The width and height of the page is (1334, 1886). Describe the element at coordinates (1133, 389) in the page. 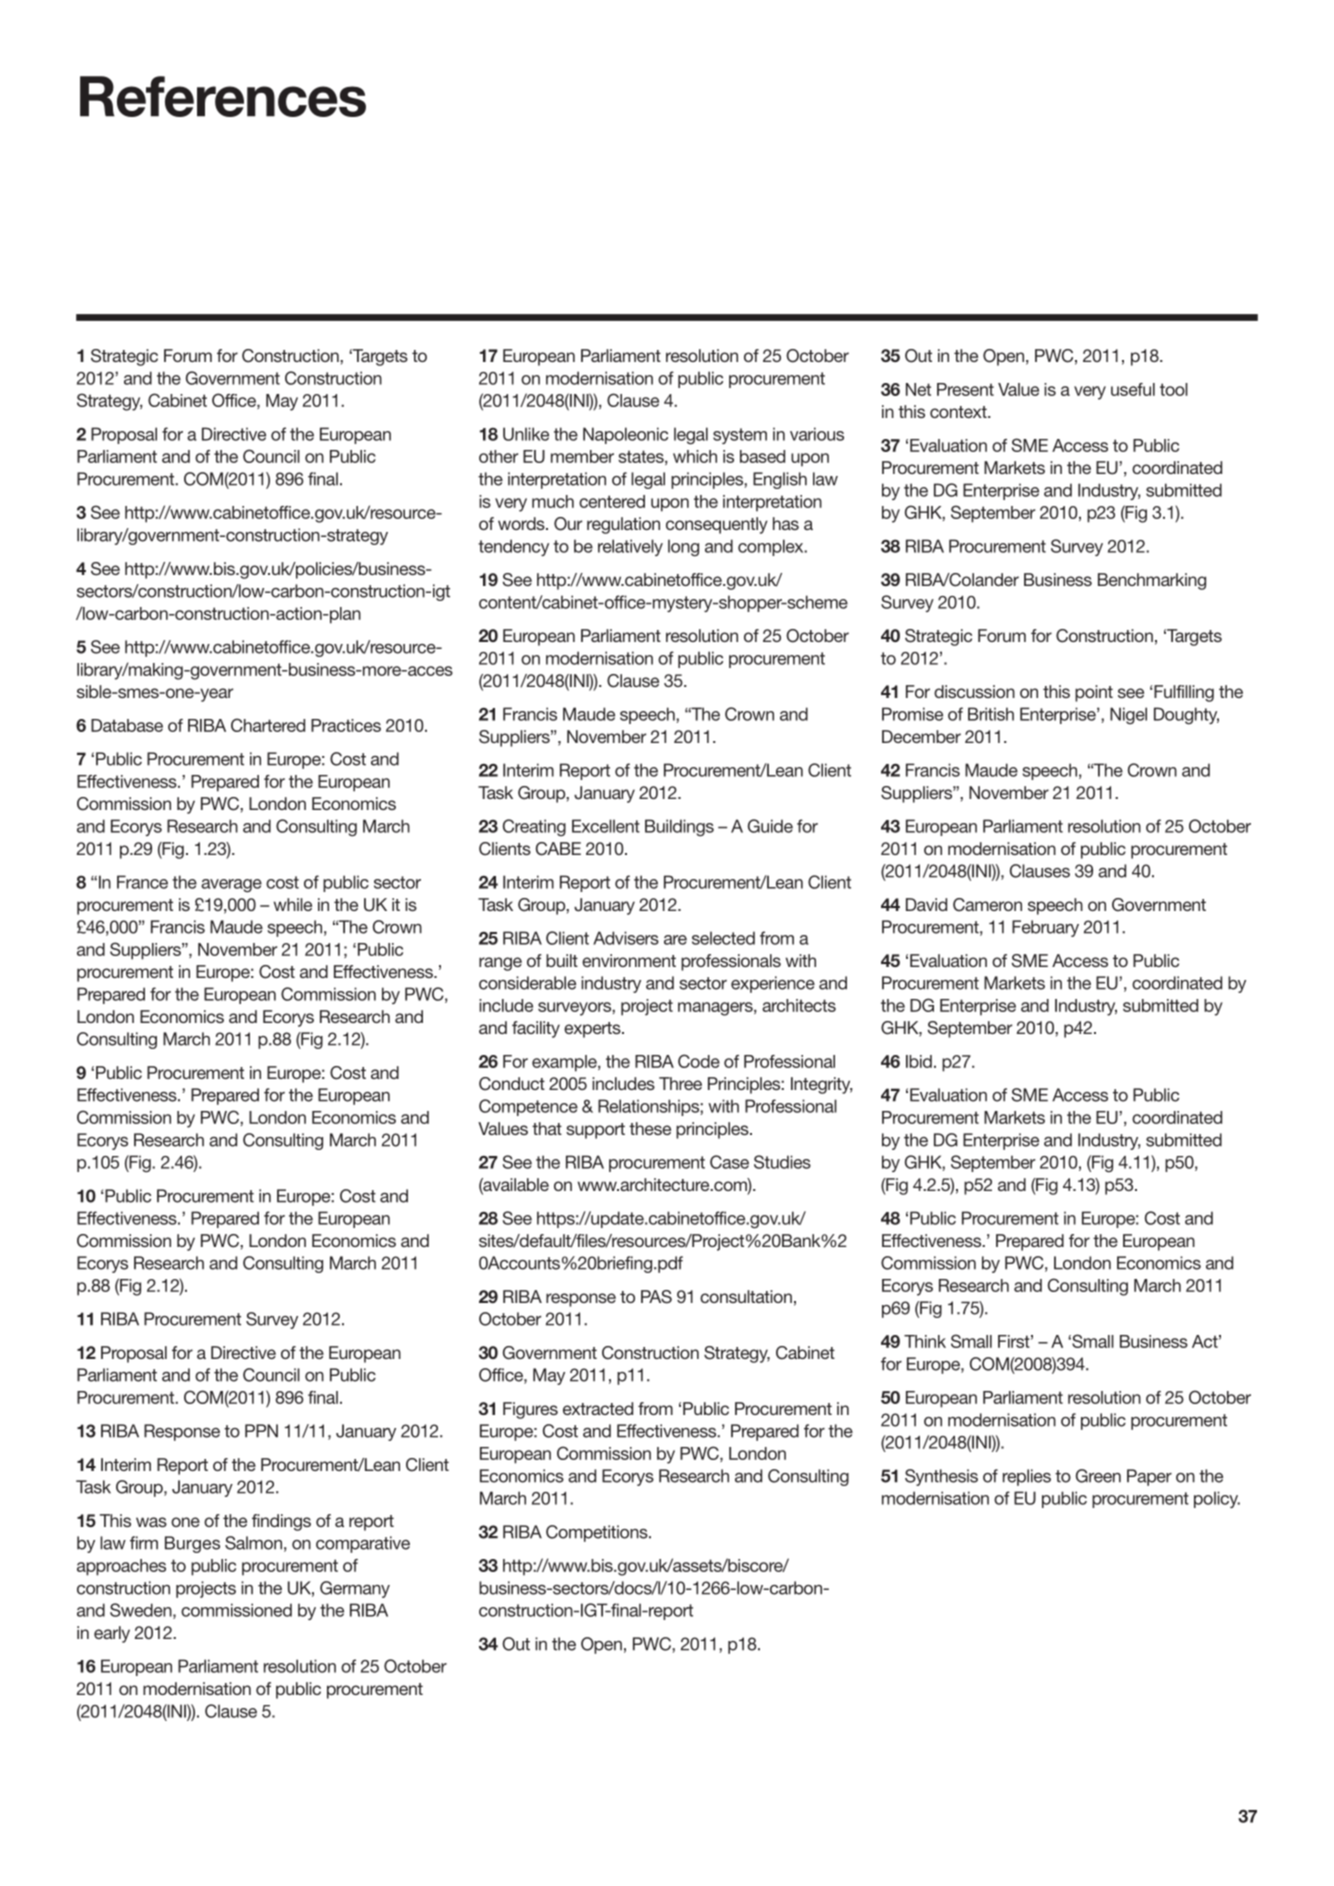

I see `useful` at that location.
